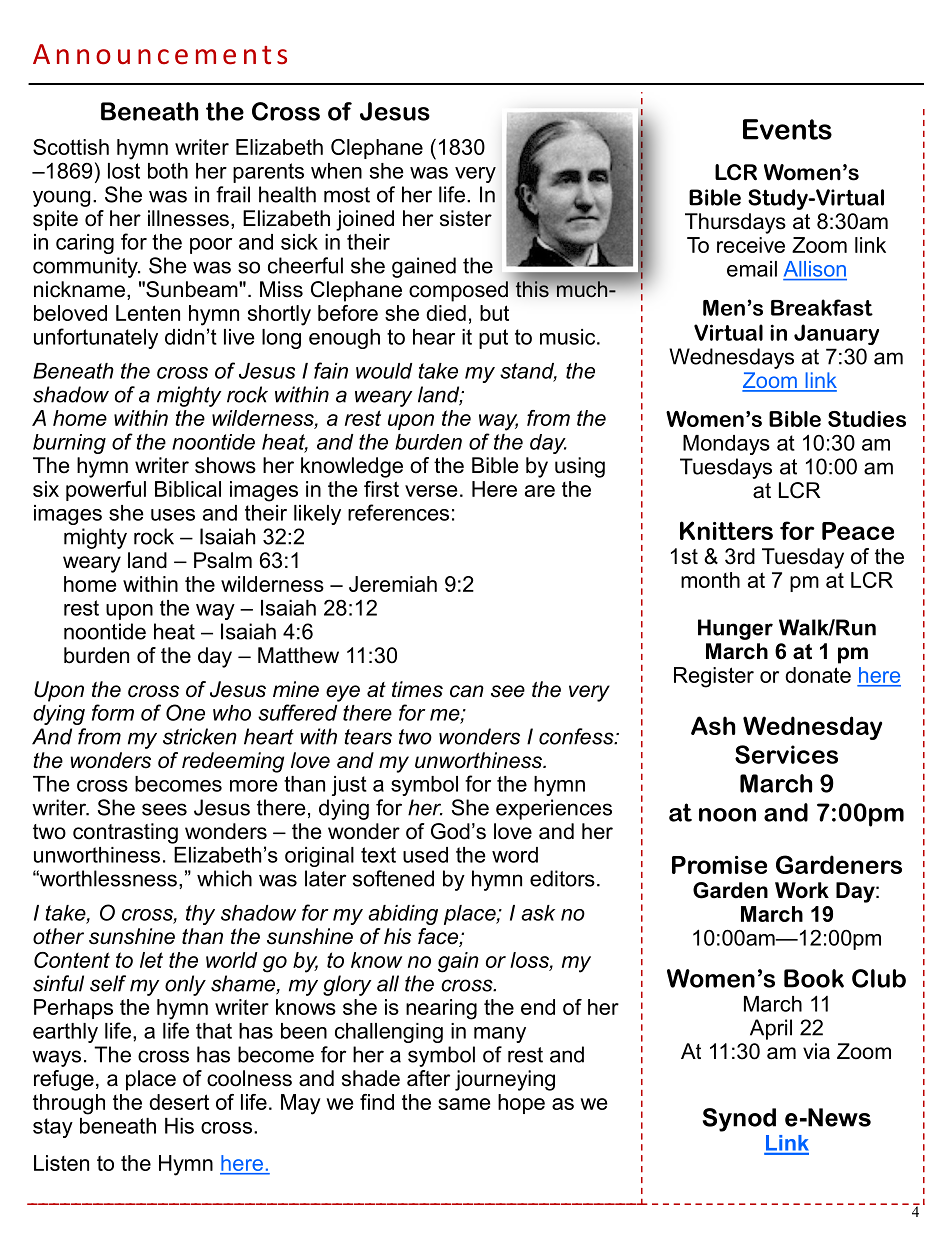 The width and height of the page is (952, 1233). Describe the element at coordinates (802, 890) in the page. I see `Work` at that location.
